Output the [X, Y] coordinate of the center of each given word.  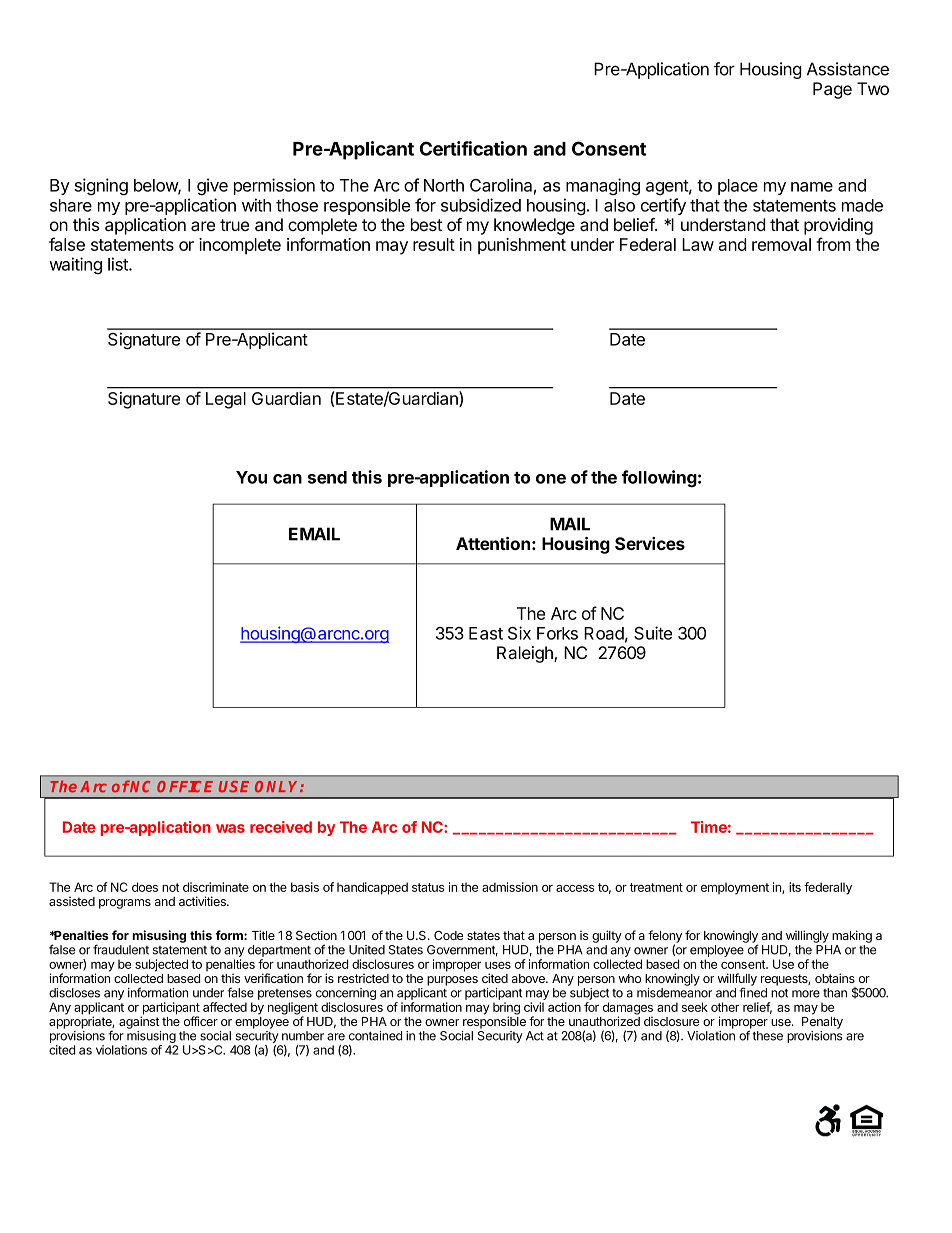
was [230, 828]
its [795, 887]
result [434, 244]
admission [510, 887]
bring [506, 1009]
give [212, 187]
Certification [473, 148]
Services [650, 543]
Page [832, 90]
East [486, 633]
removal [781, 244]
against [139, 1022]
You [251, 477]
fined [753, 992]
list [119, 264]
